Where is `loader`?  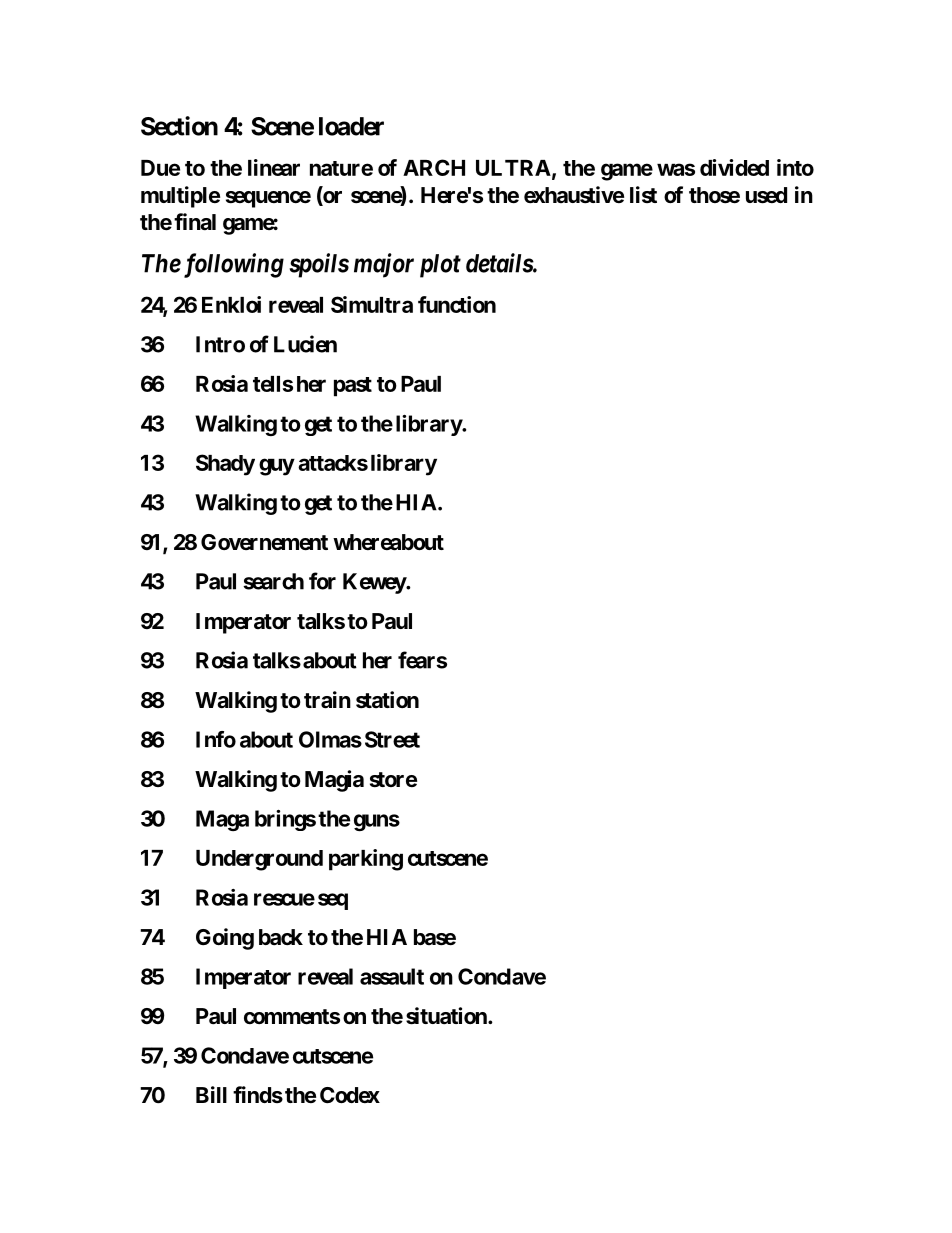
loader is located at coordinates (351, 126).
